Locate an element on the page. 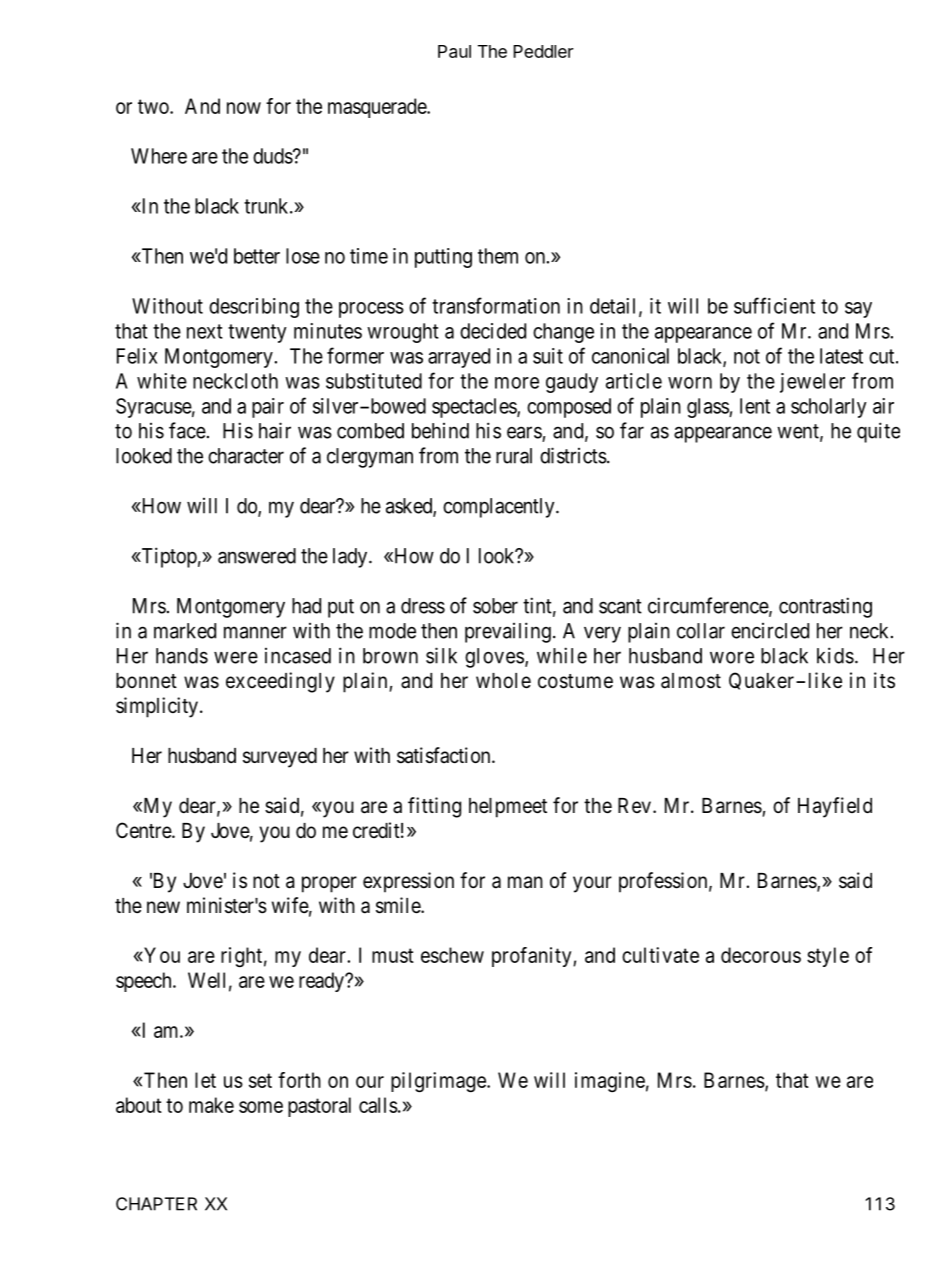  now is located at coordinates (244, 108).
